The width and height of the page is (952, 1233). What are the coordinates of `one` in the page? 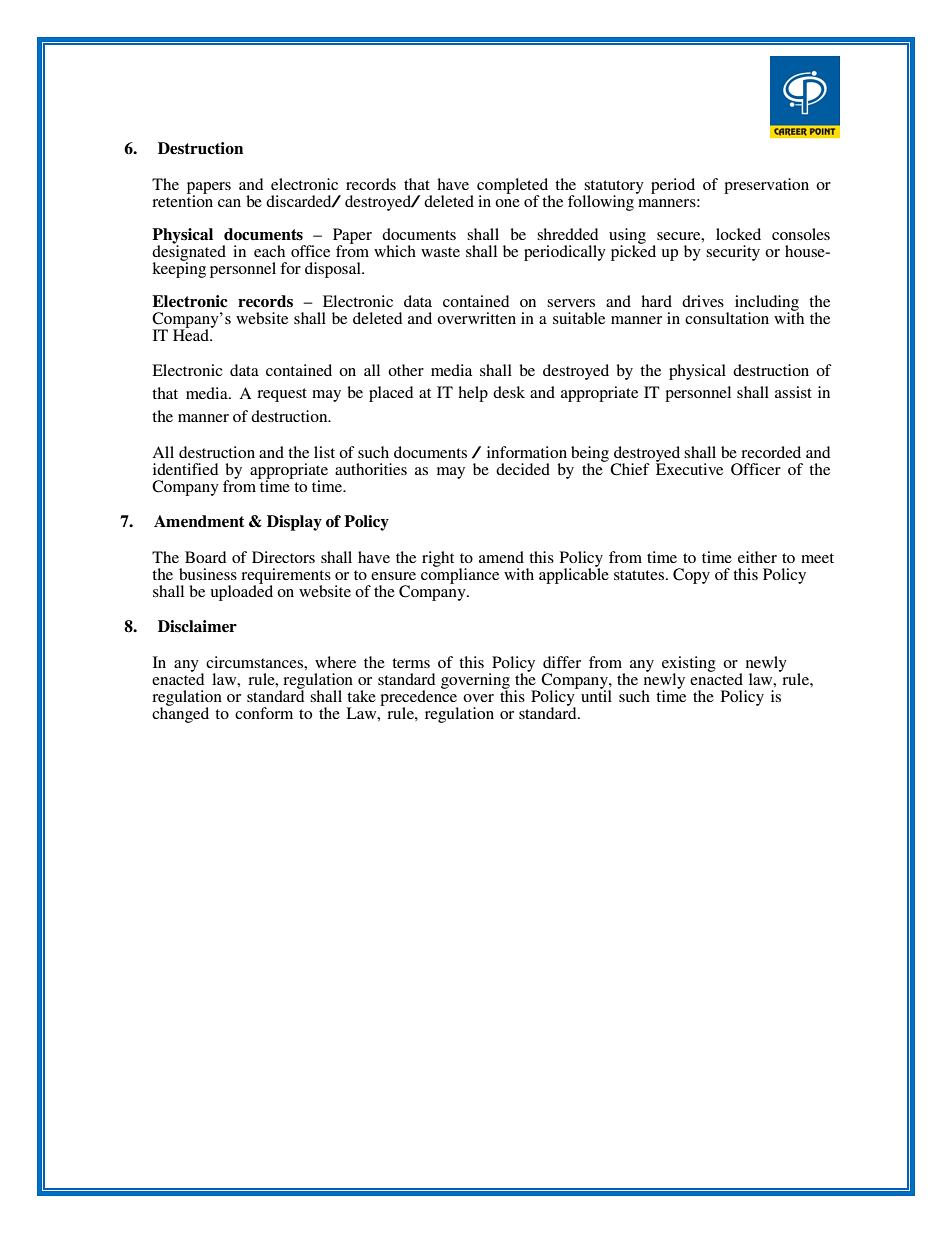 It's located at (507, 203).
